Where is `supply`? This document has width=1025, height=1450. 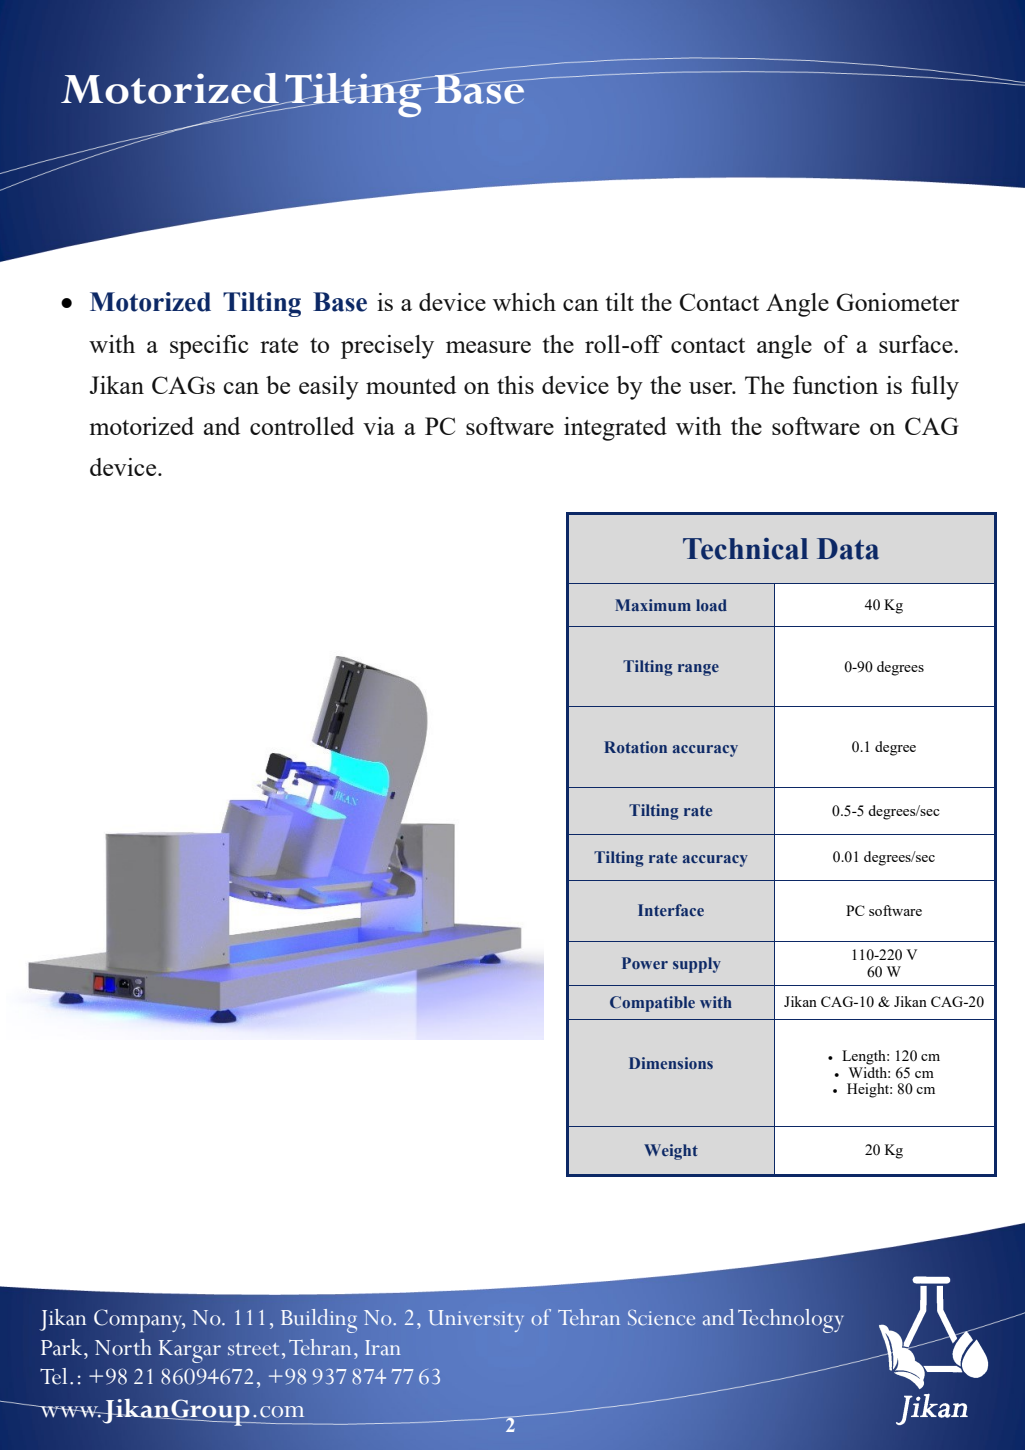 supply is located at coordinates (697, 965).
